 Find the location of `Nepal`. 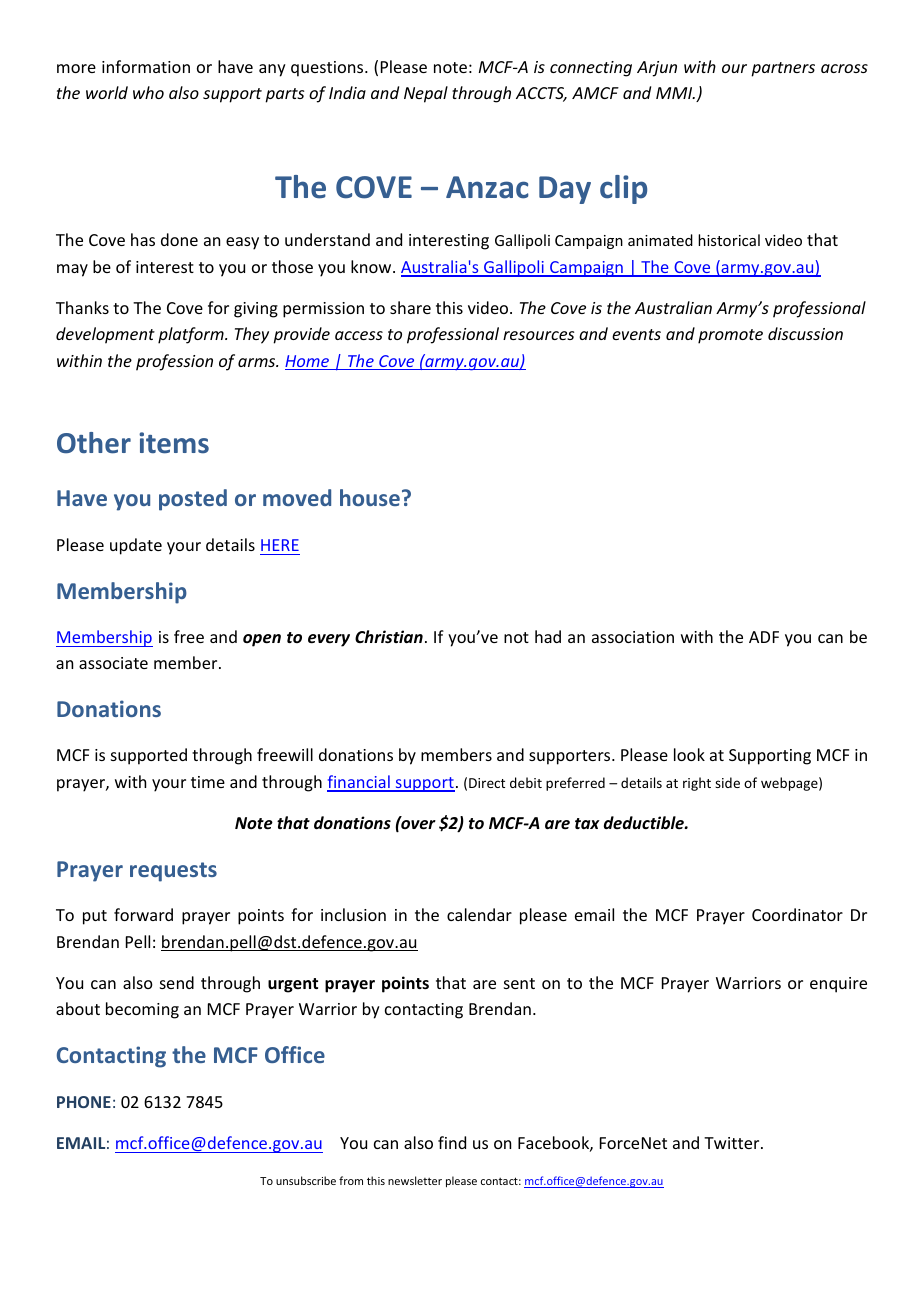

Nepal is located at coordinates (426, 94).
